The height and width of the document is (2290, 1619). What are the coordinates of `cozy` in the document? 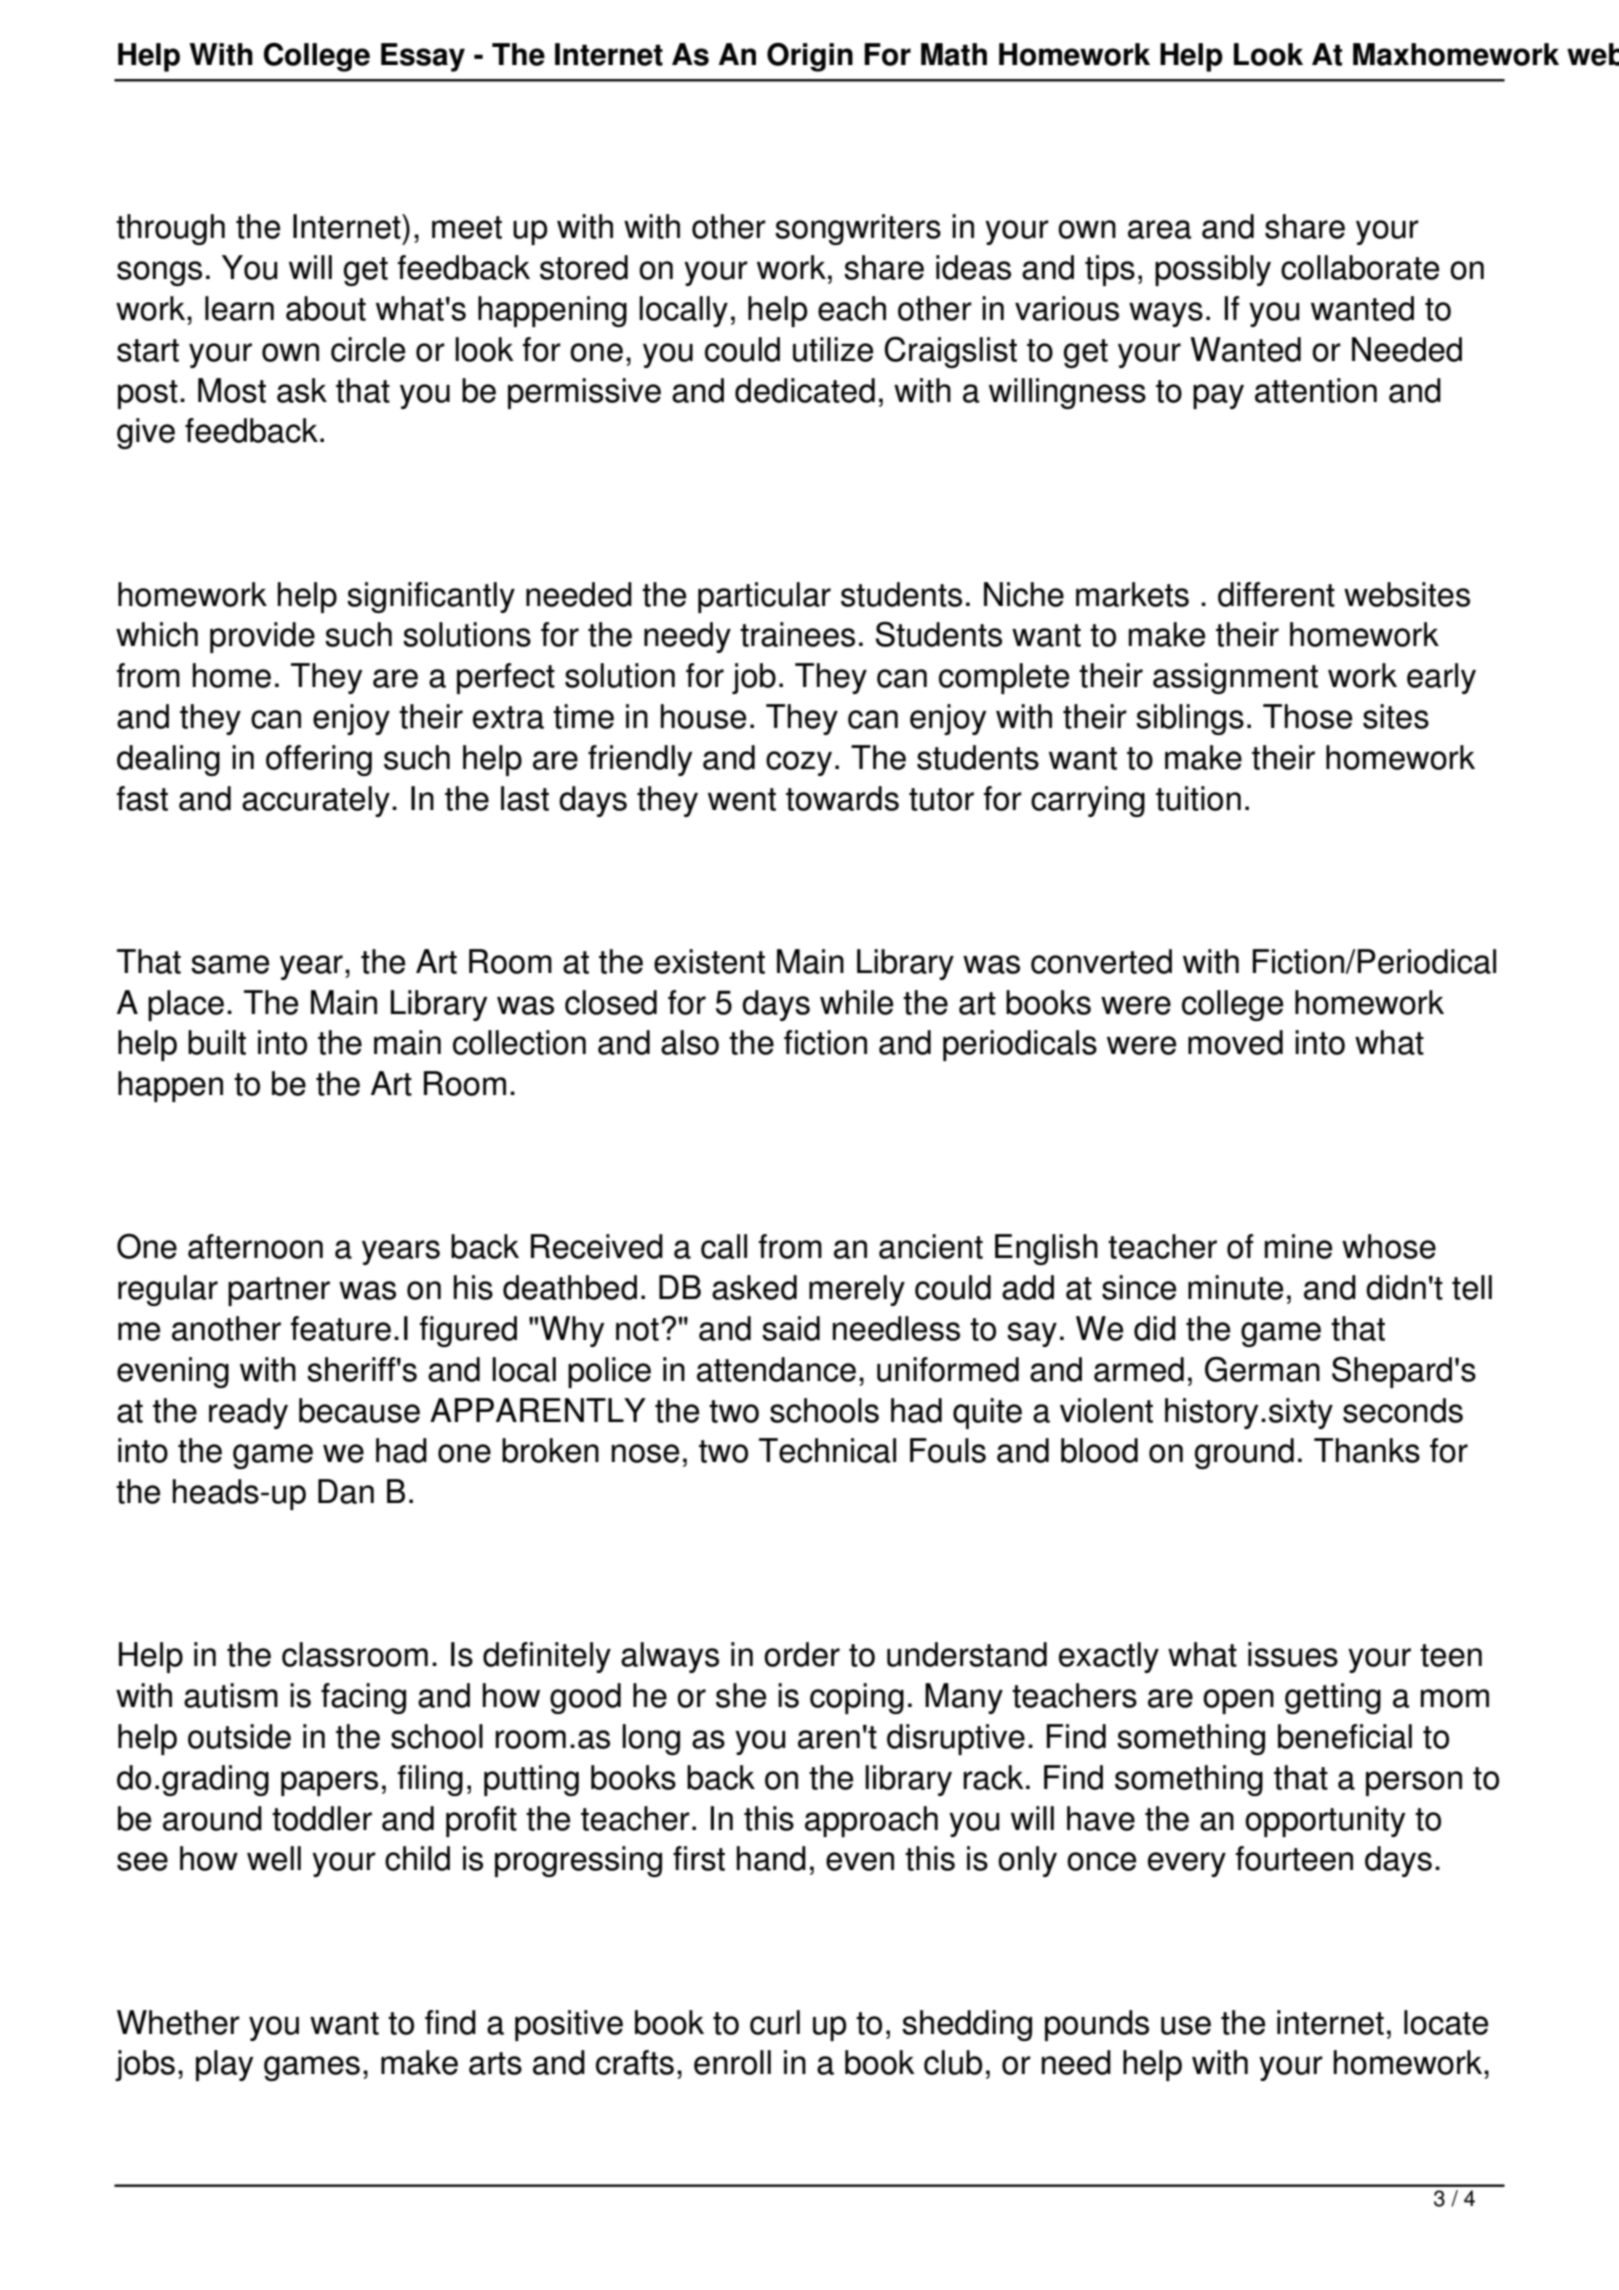 It's located at (799, 763).
